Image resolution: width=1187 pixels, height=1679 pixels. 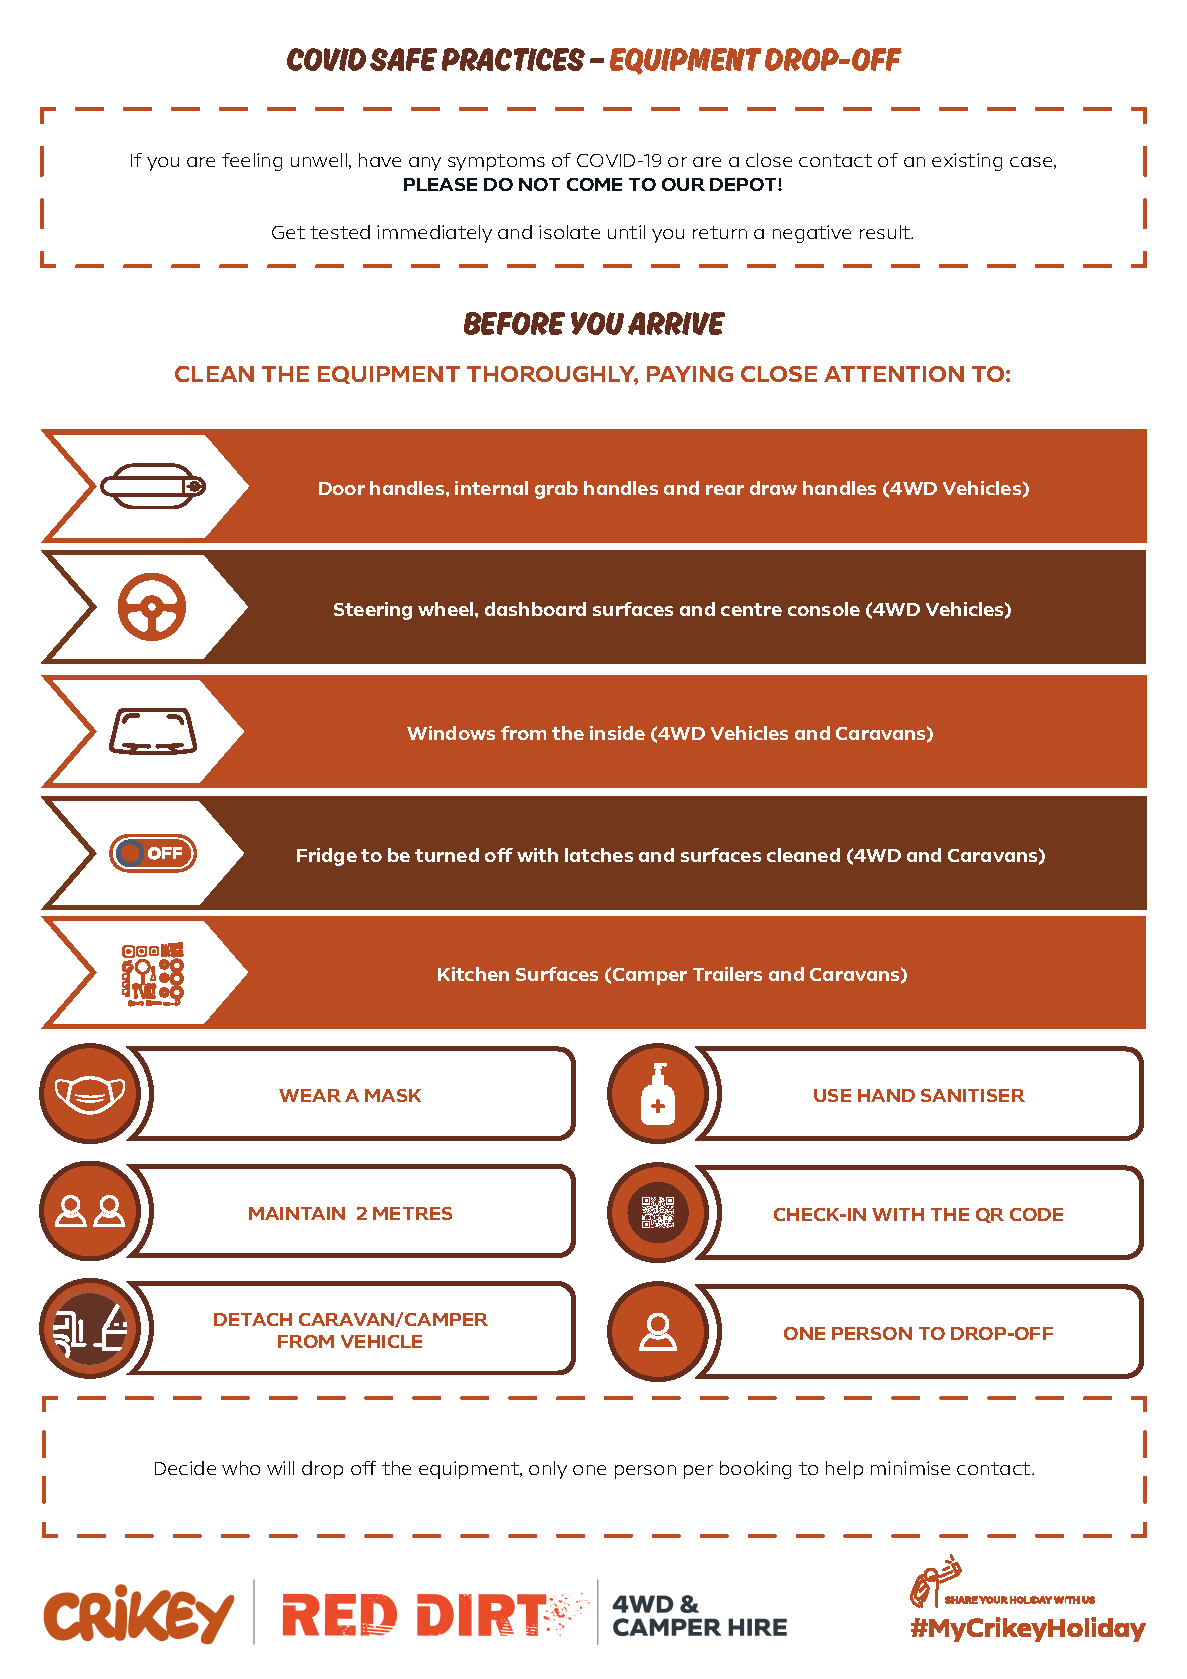 What do you see at coordinates (252, 162) in the screenshot?
I see `feeling` at bounding box center [252, 162].
